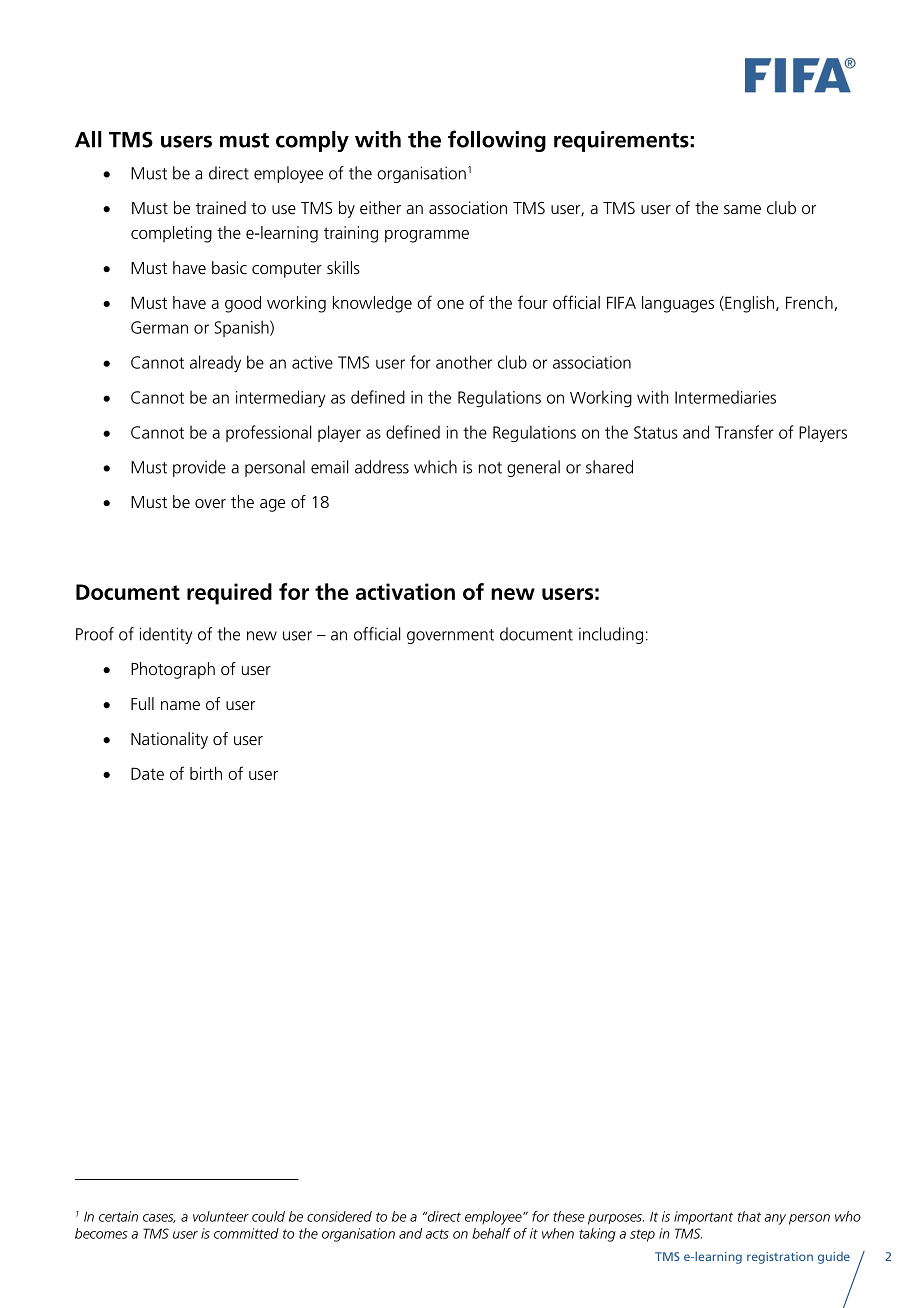 This screenshot has width=924, height=1308. What do you see at coordinates (147, 773) in the screenshot?
I see `Date` at bounding box center [147, 773].
